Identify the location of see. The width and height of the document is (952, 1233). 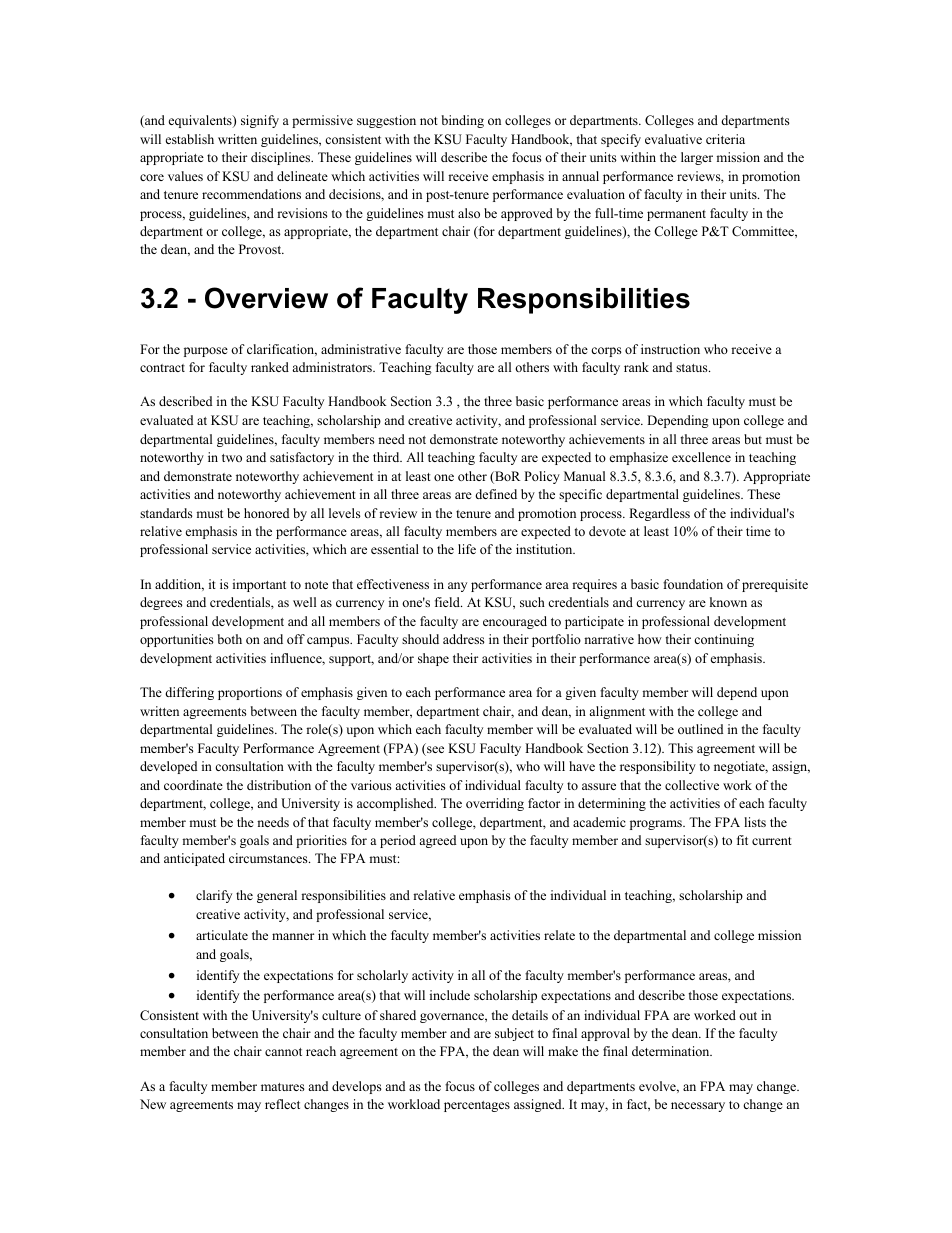
(434, 751).
